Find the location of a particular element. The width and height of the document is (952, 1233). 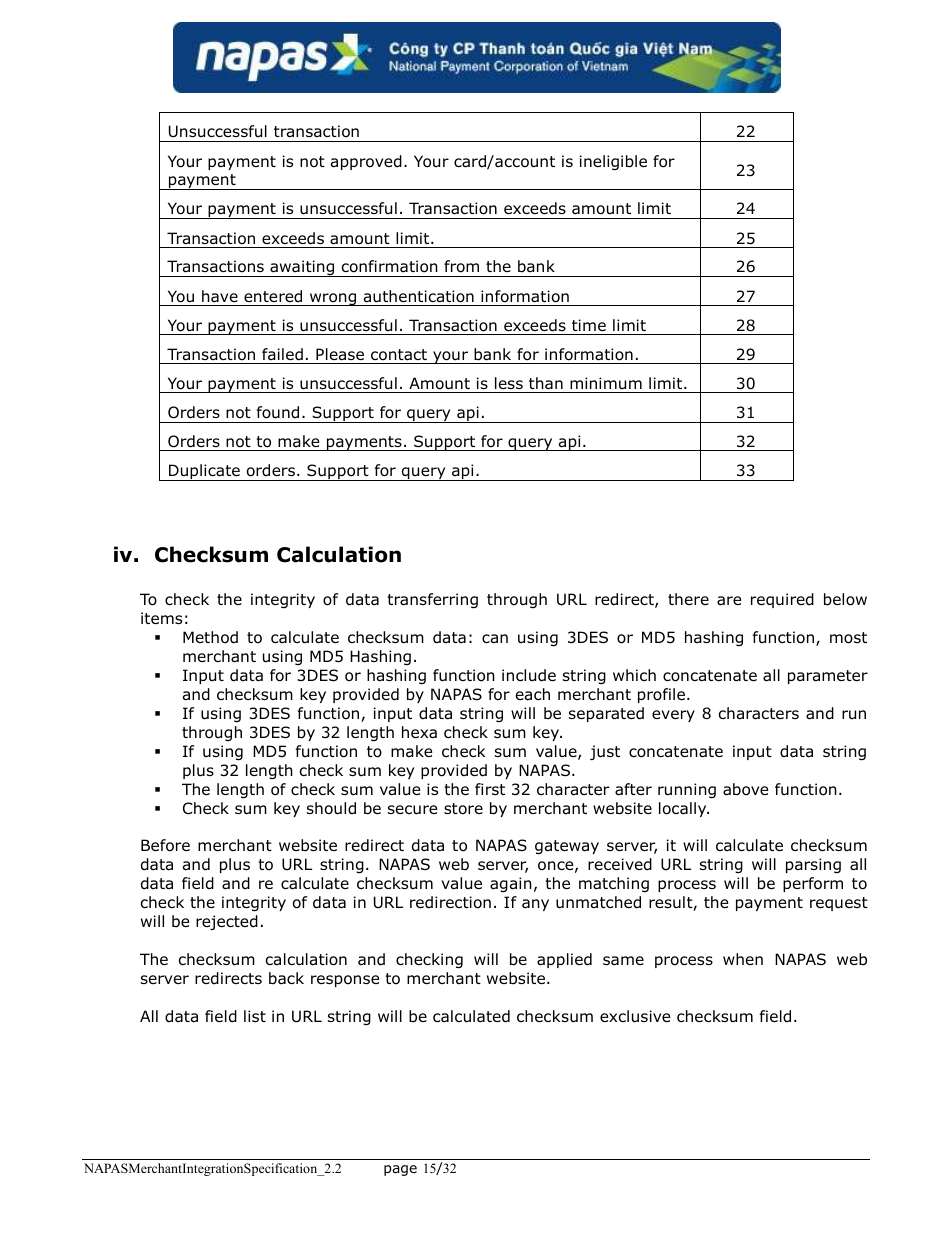

exclusive is located at coordinates (635, 1016).
